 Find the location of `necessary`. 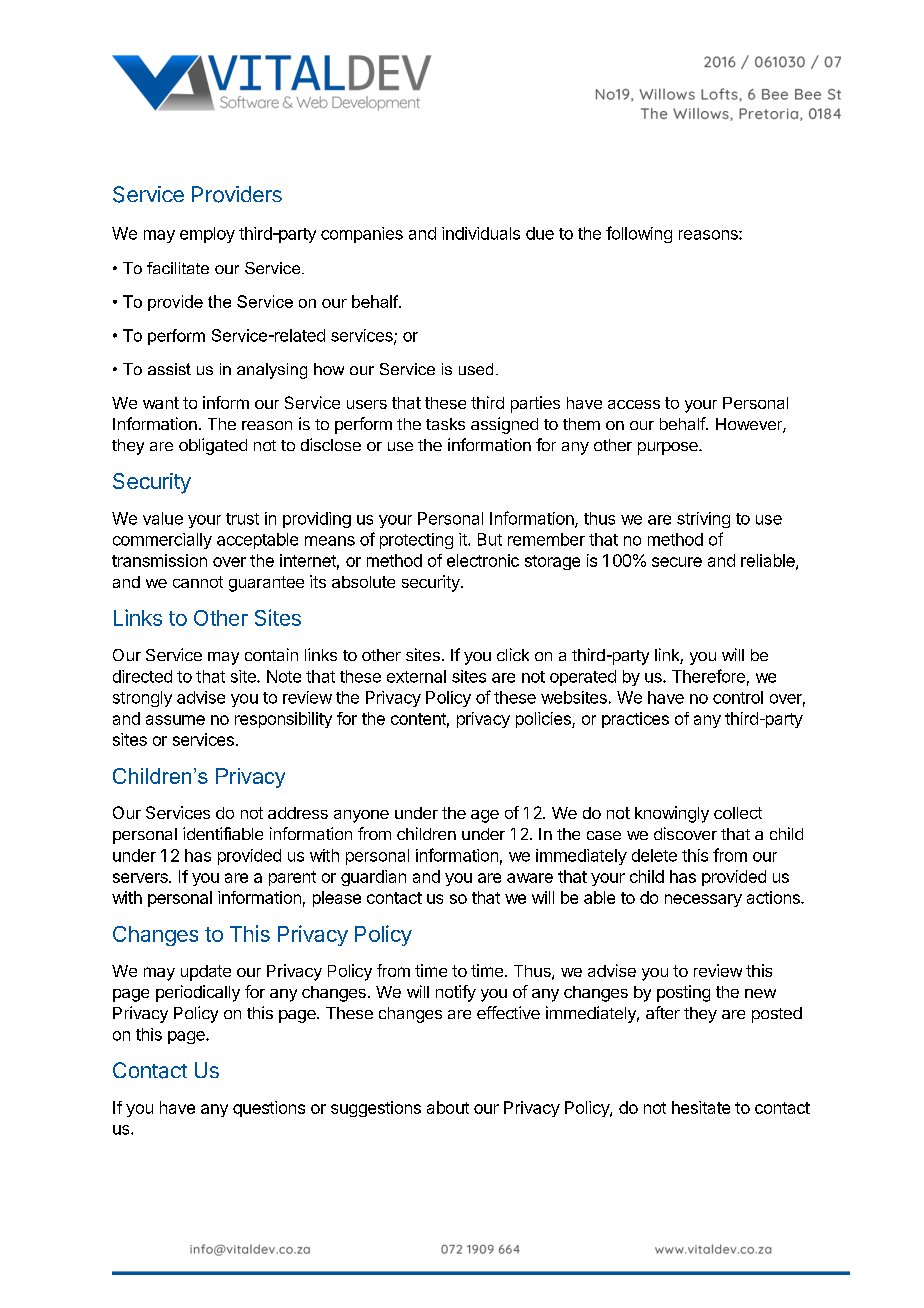

necessary is located at coordinates (703, 900).
